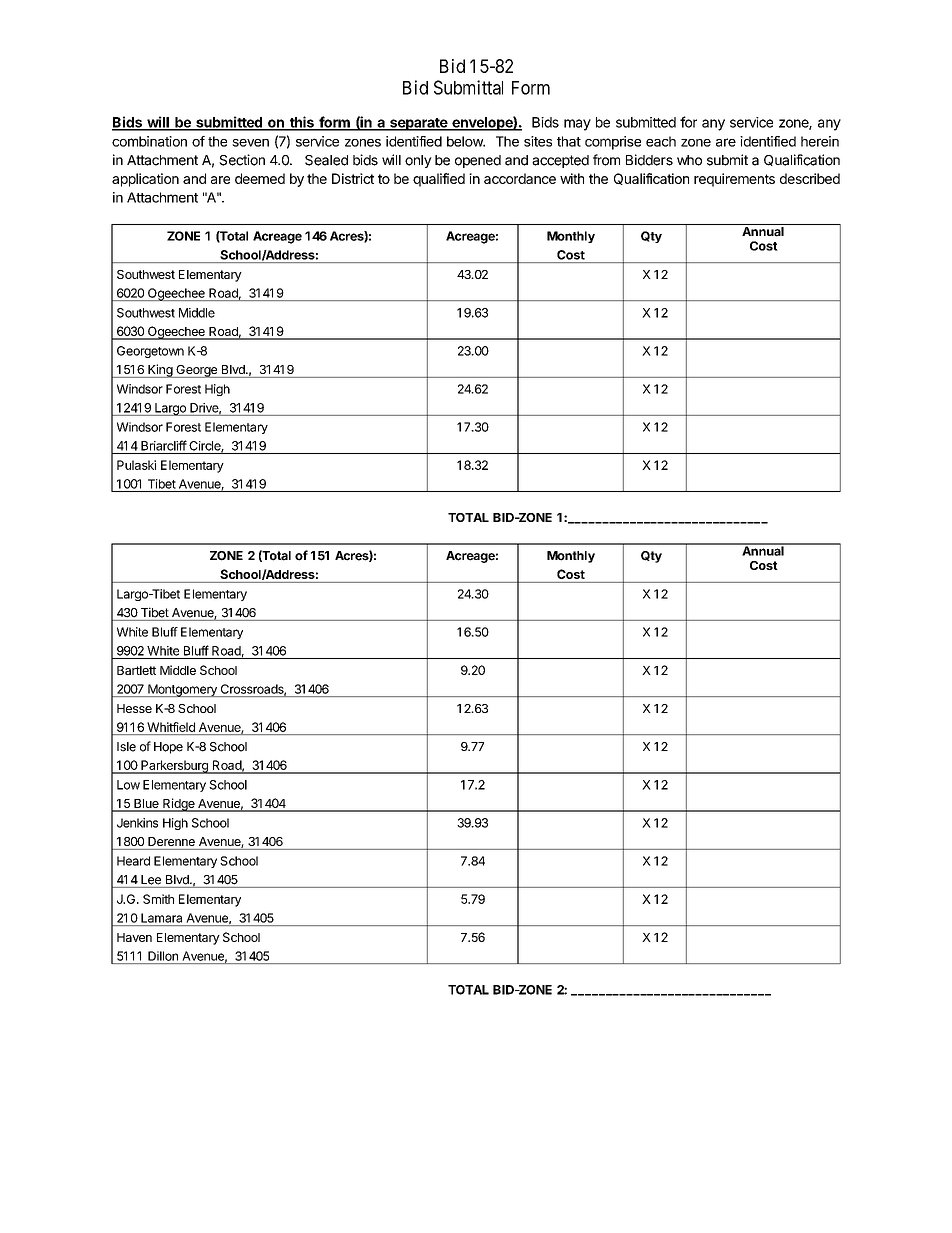 Image resolution: width=952 pixels, height=1233 pixels. Describe the element at coordinates (810, 178) in the screenshot. I see `described` at that location.
